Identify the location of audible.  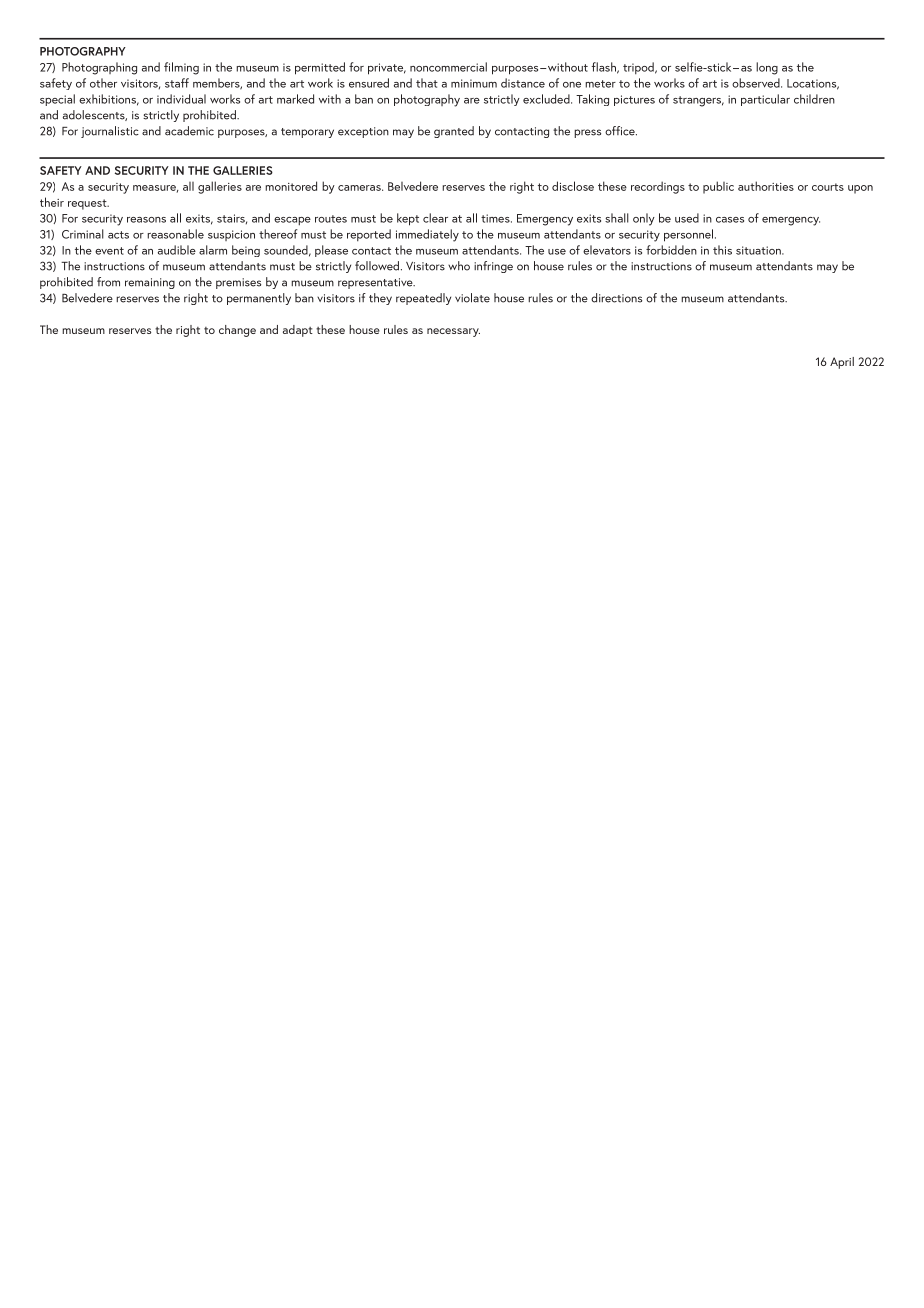
(177, 250).
